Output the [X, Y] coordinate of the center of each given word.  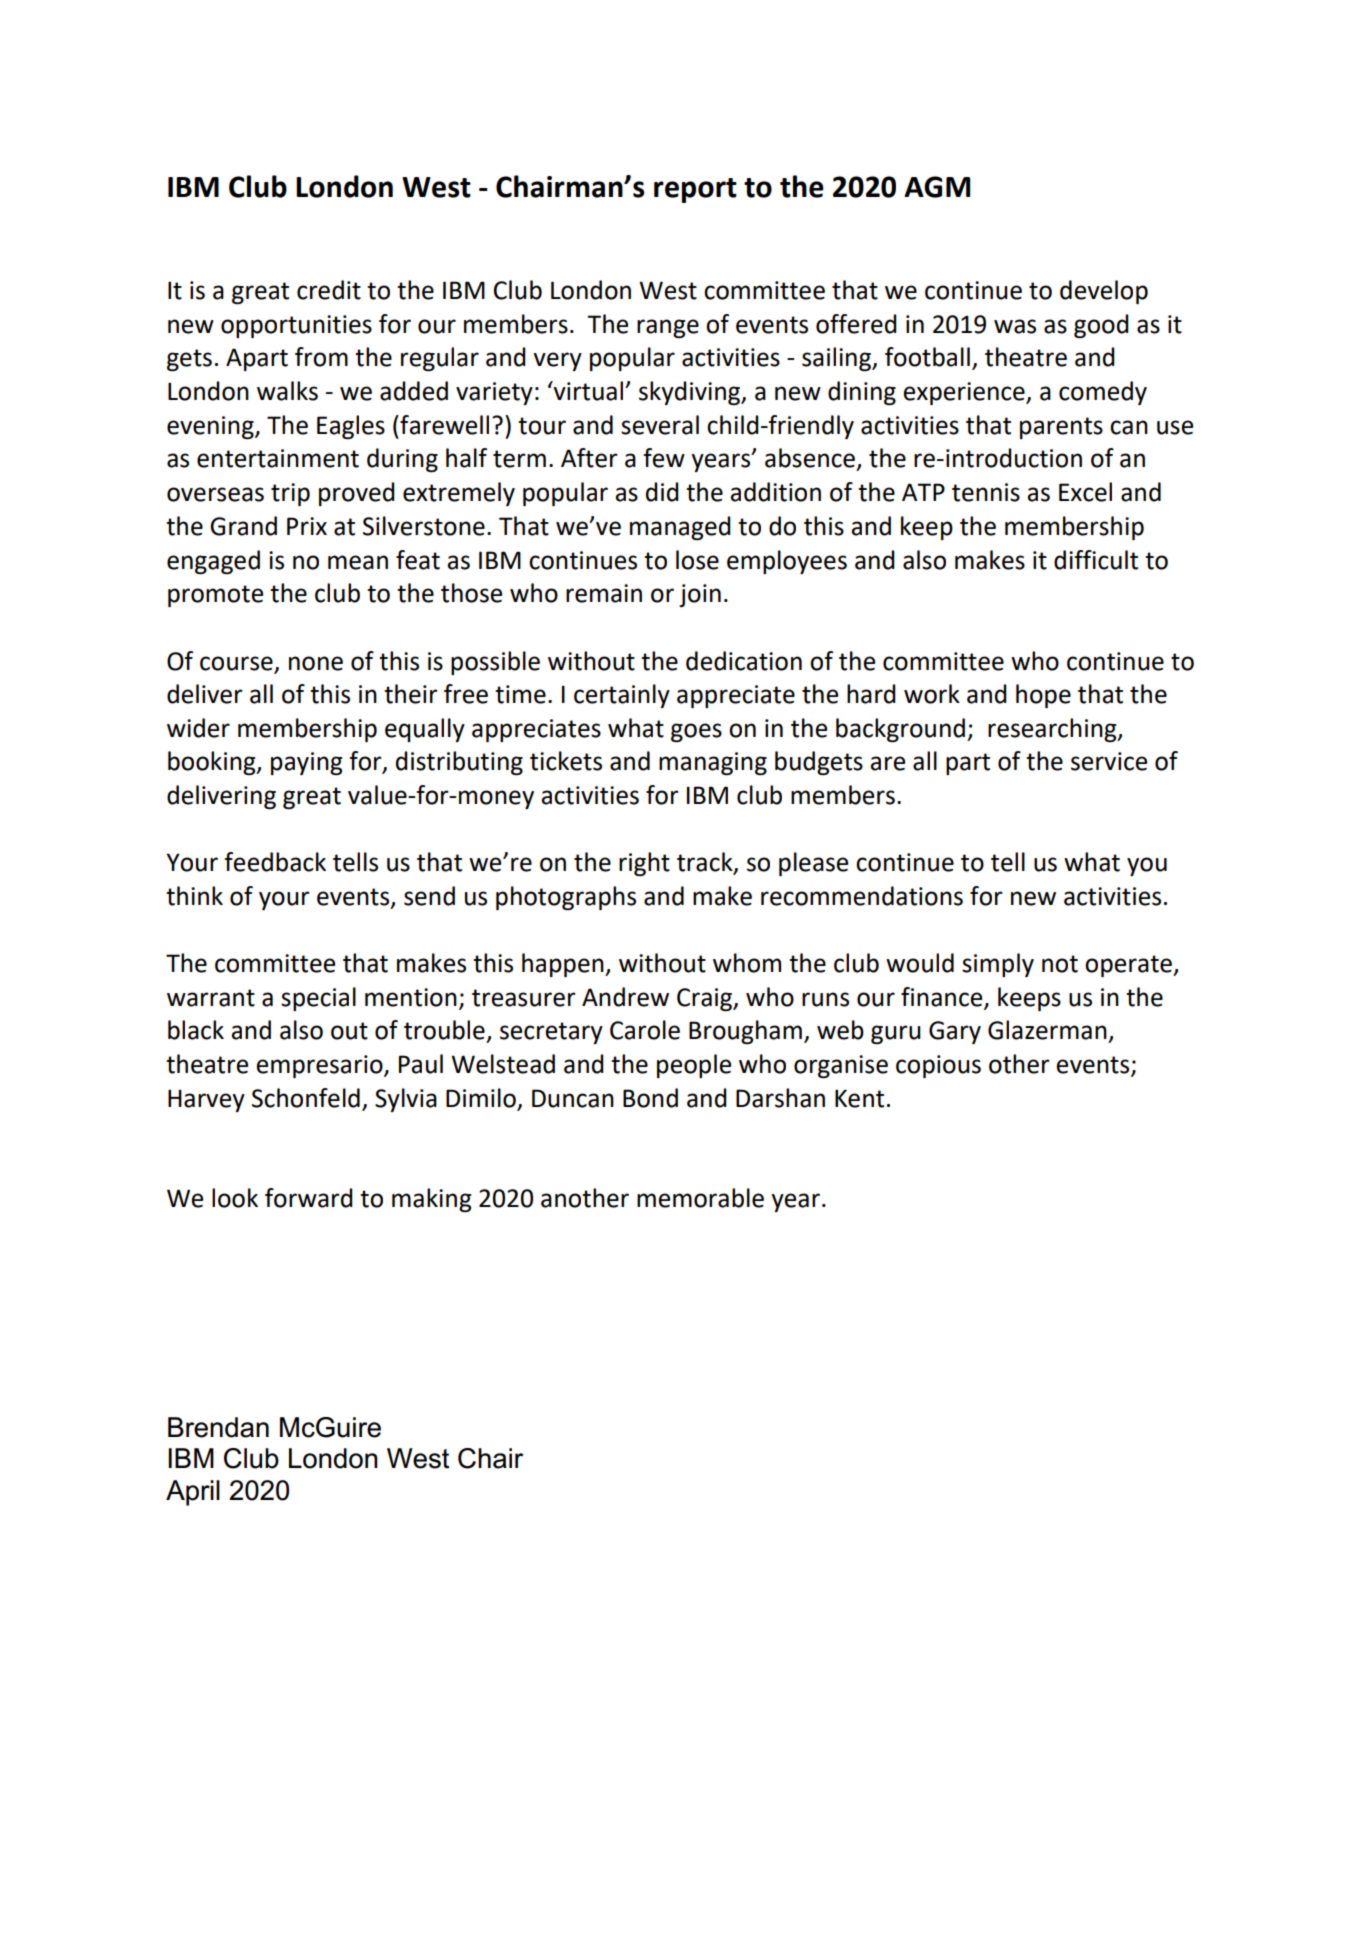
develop [1104, 292]
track [706, 863]
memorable [700, 1198]
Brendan [218, 1427]
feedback [275, 862]
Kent [859, 1098]
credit [329, 290]
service [1109, 761]
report [695, 190]
